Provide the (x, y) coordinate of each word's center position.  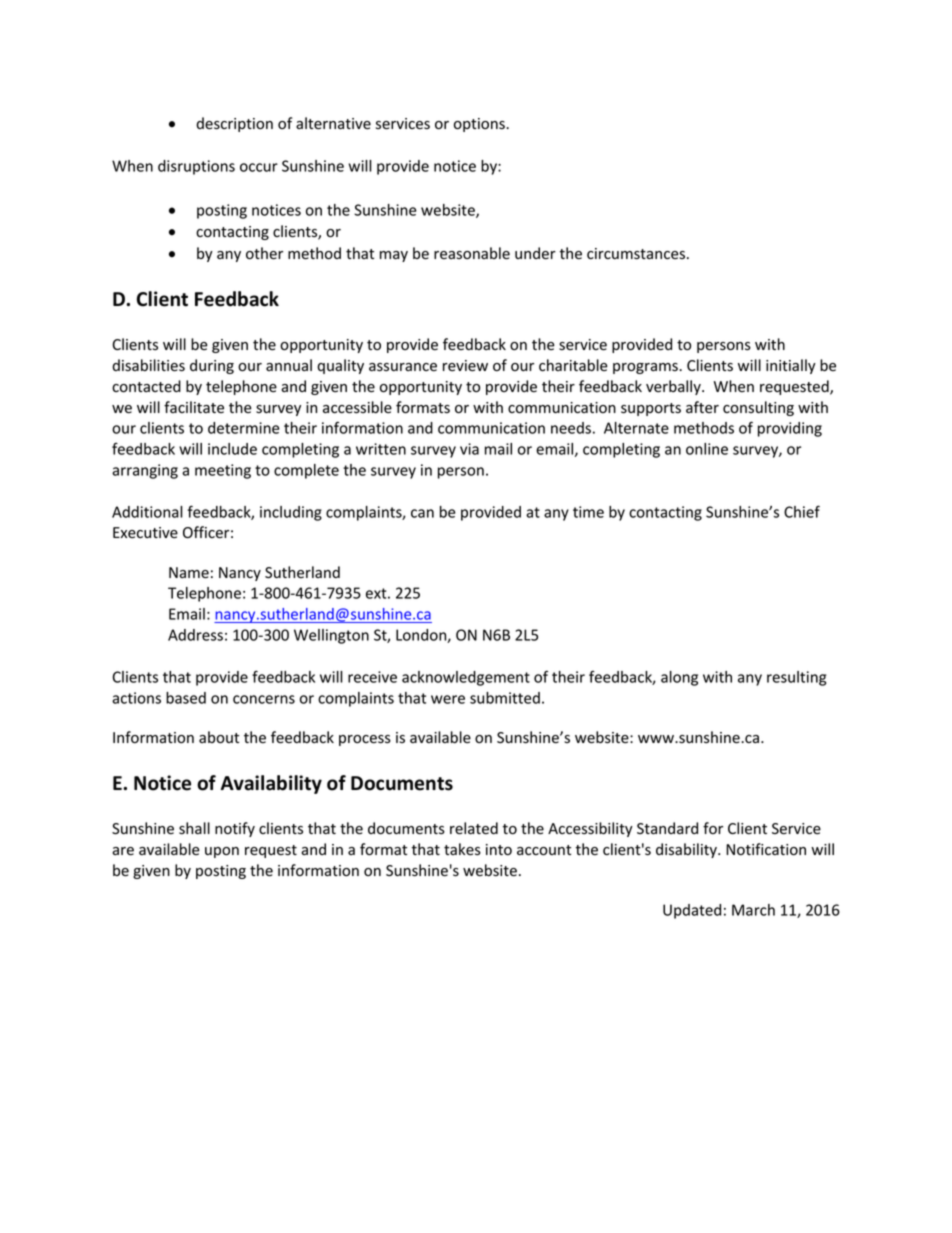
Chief (802, 511)
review (465, 366)
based (186, 698)
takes (462, 849)
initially (791, 366)
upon (222, 852)
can (422, 513)
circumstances (636, 254)
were (448, 699)
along (679, 678)
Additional (147, 512)
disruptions (196, 167)
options (480, 125)
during (212, 366)
